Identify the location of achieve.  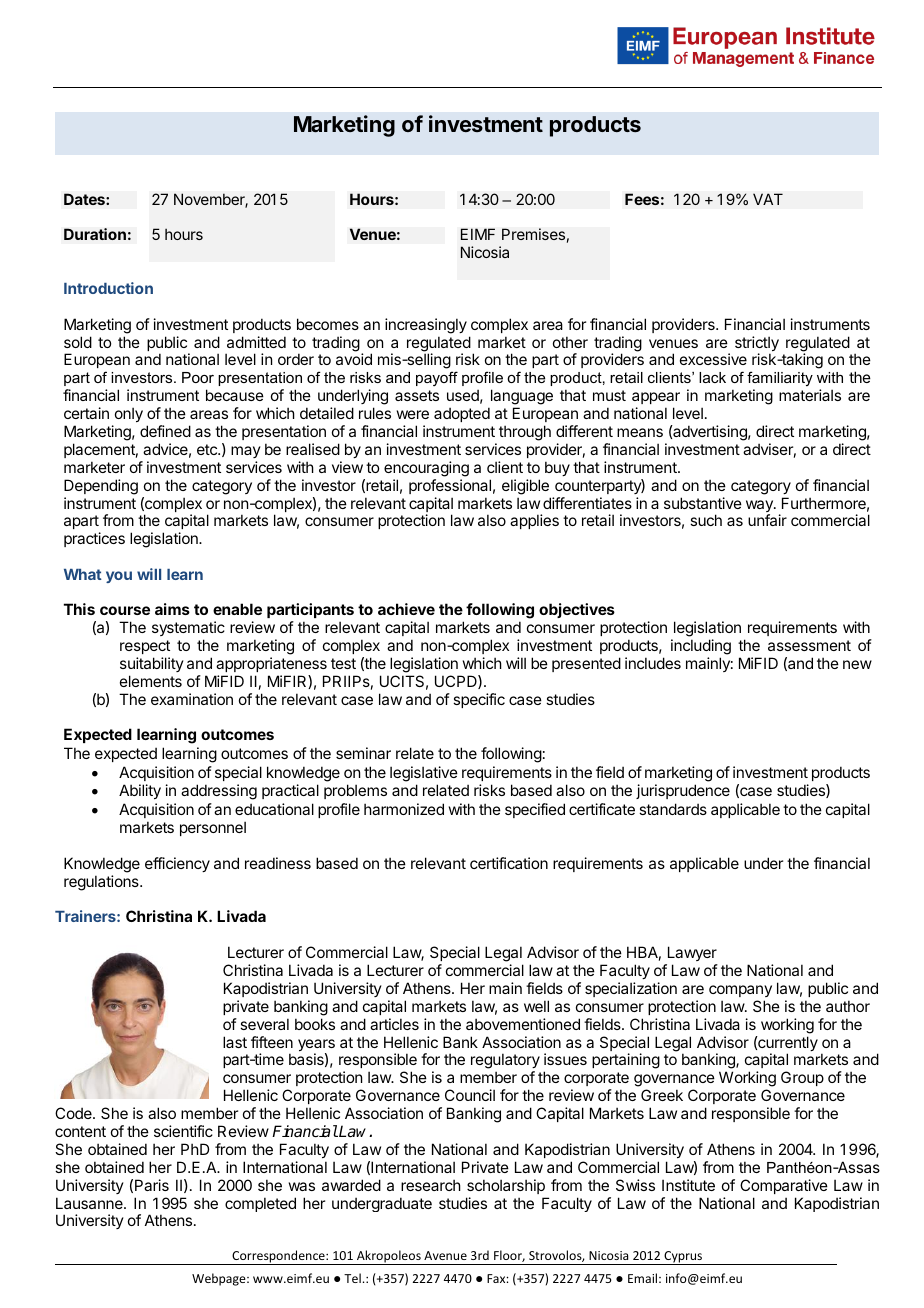
(406, 609).
